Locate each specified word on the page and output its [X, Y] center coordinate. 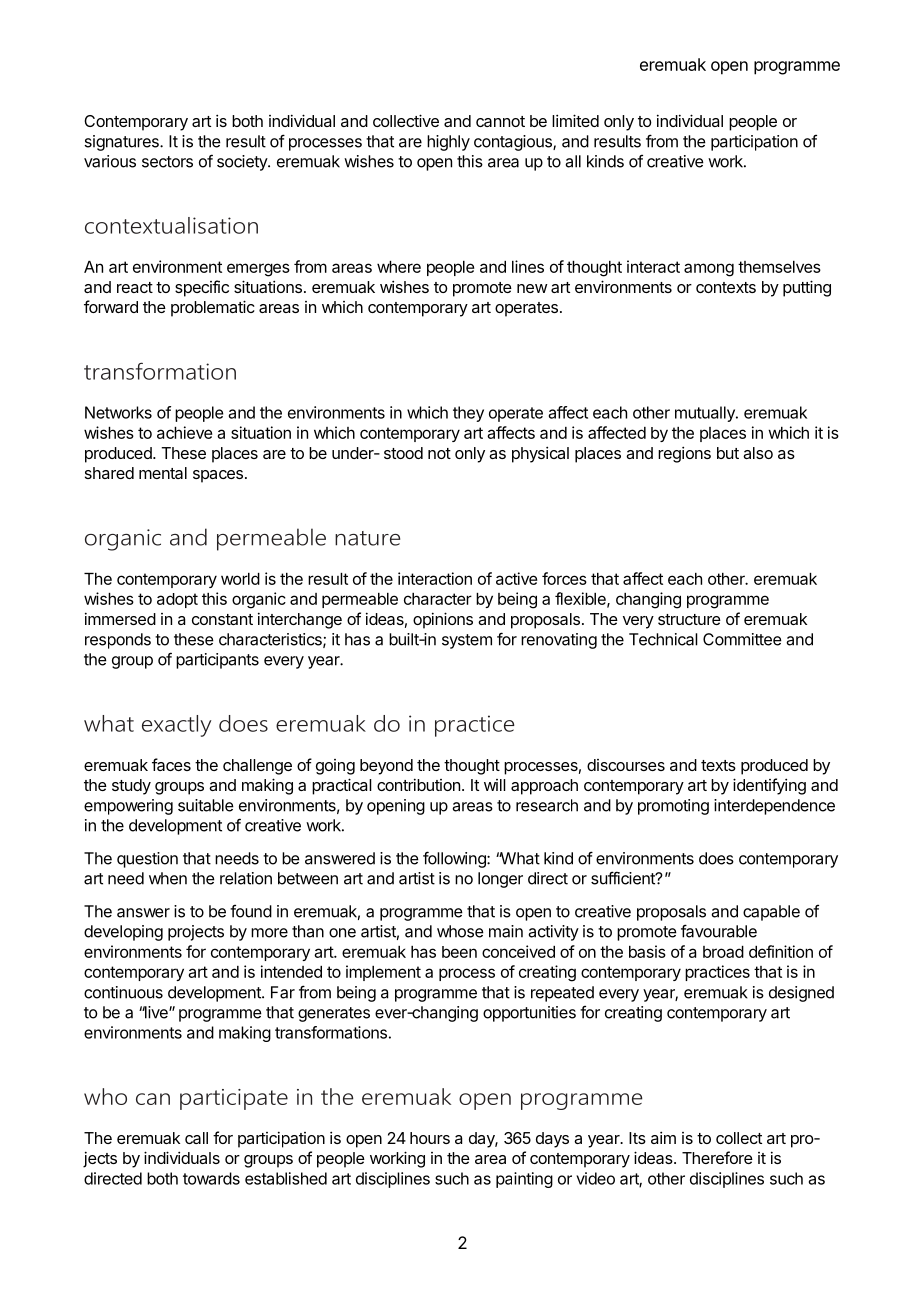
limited [575, 120]
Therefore [717, 1157]
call [196, 1138]
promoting [673, 807]
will [495, 785]
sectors [167, 162]
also [758, 453]
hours [430, 1138]
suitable [206, 805]
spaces [218, 476]
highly [448, 143]
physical [540, 454]
